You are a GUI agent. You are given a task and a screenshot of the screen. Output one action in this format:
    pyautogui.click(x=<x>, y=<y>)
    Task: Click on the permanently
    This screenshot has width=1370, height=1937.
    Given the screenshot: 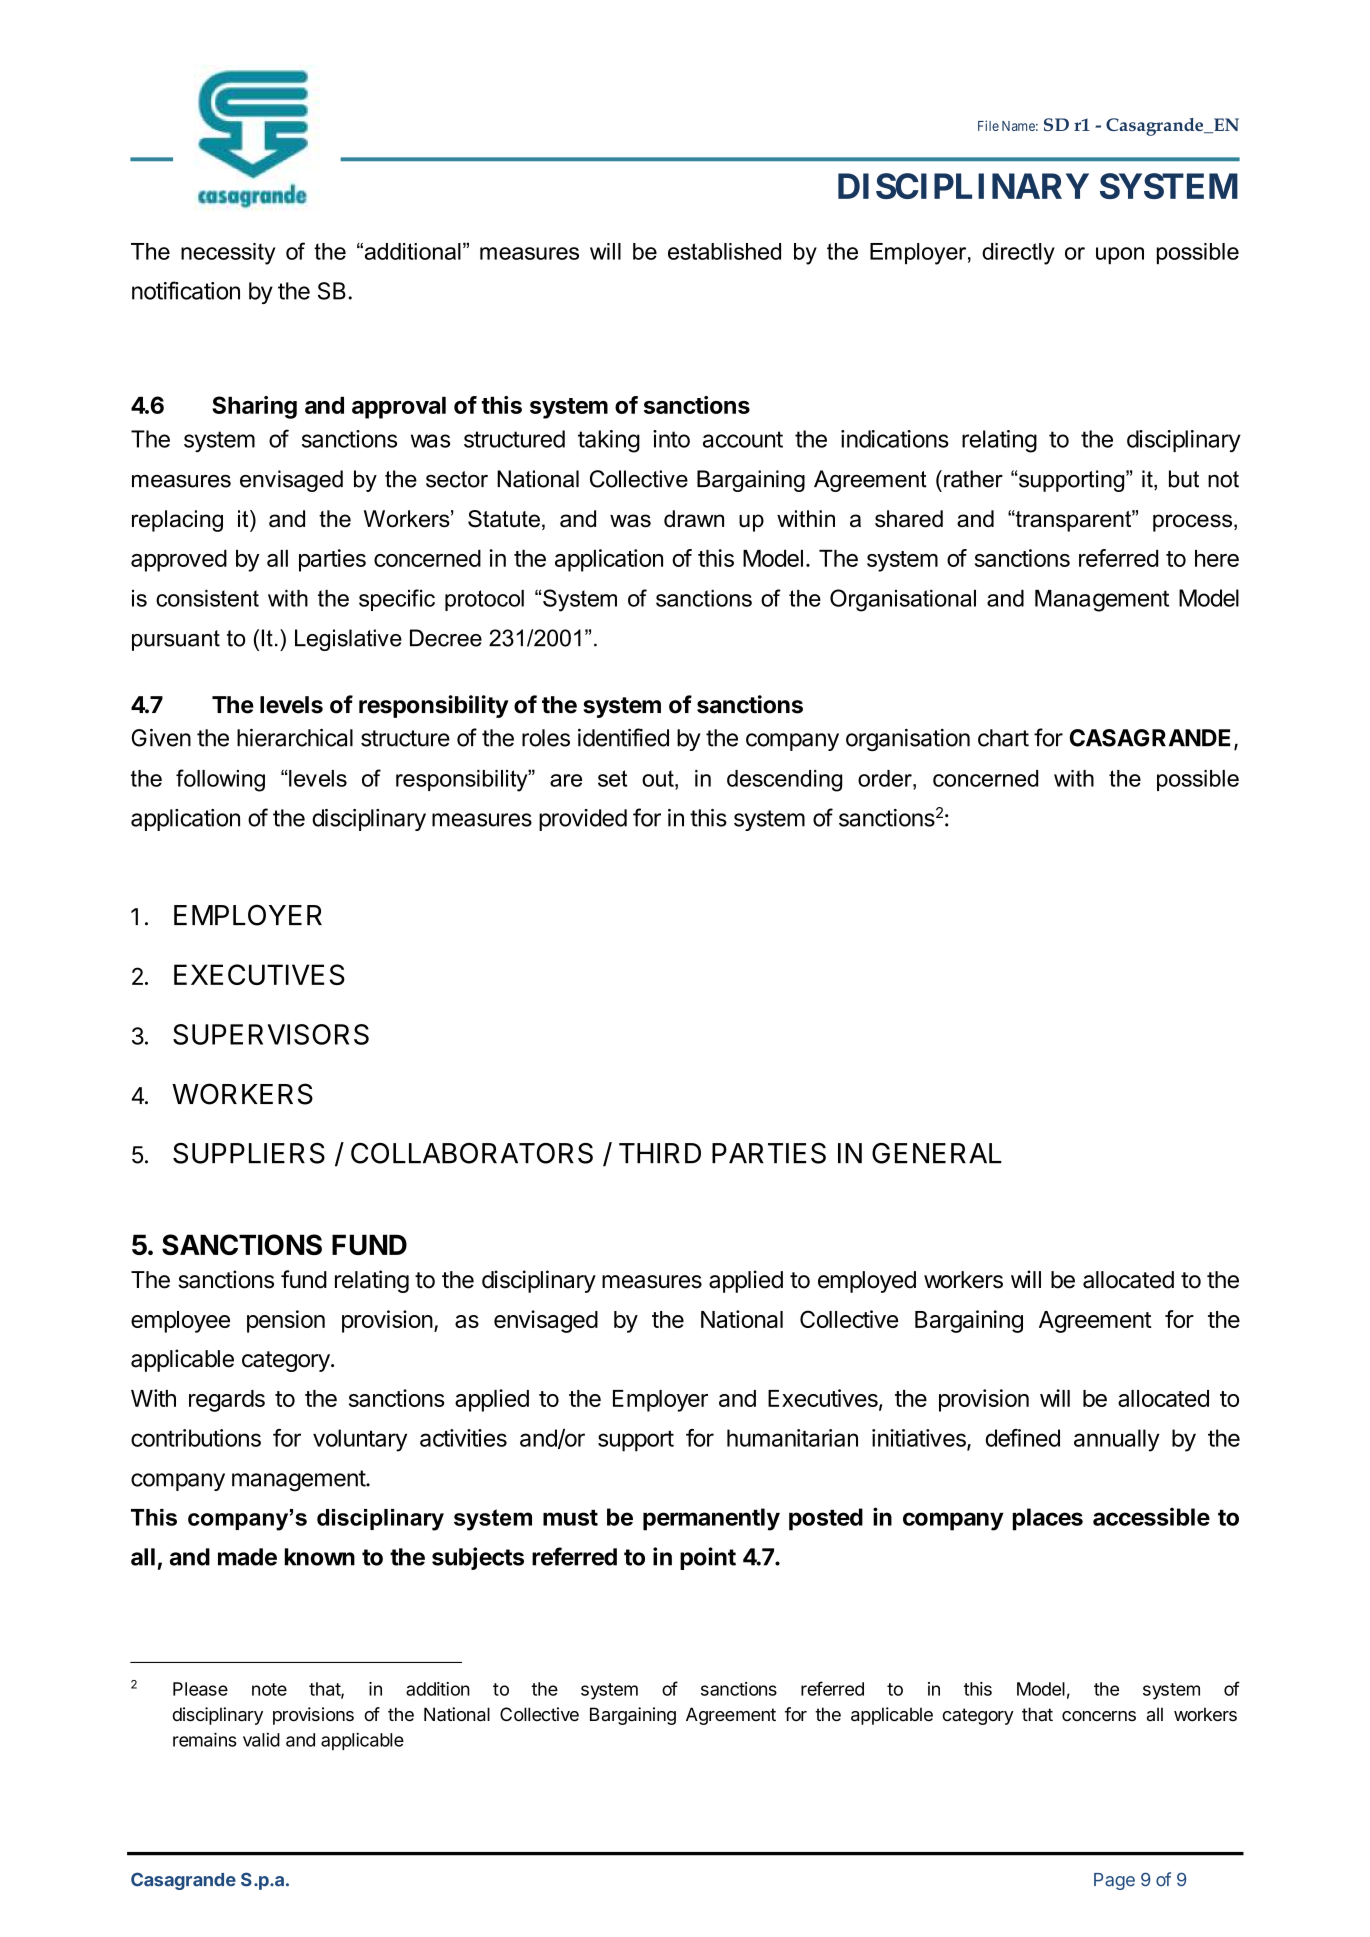 What is the action you would take?
    pyautogui.click(x=711, y=1519)
